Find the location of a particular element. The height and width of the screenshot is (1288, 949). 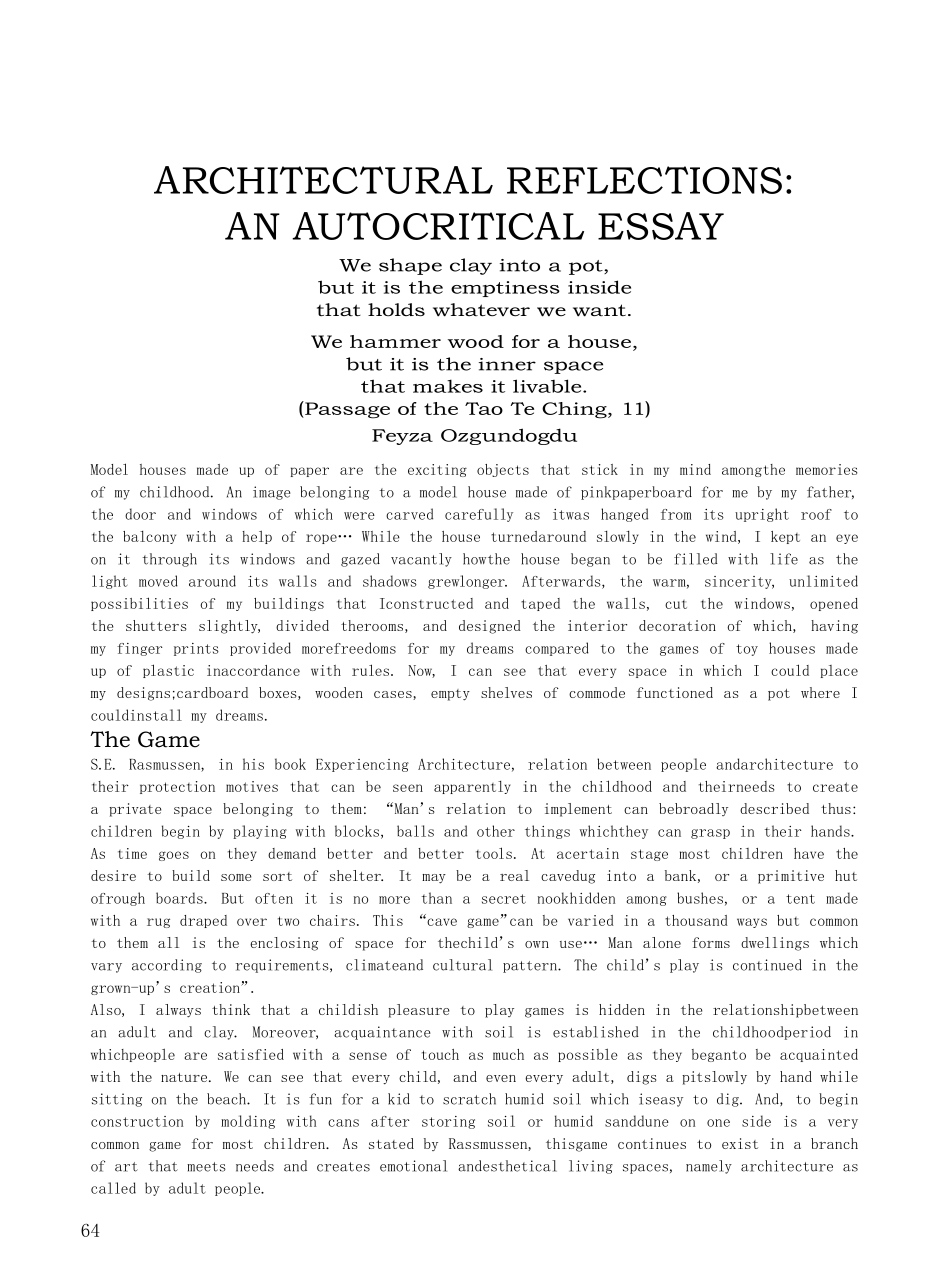

upright is located at coordinates (762, 515).
